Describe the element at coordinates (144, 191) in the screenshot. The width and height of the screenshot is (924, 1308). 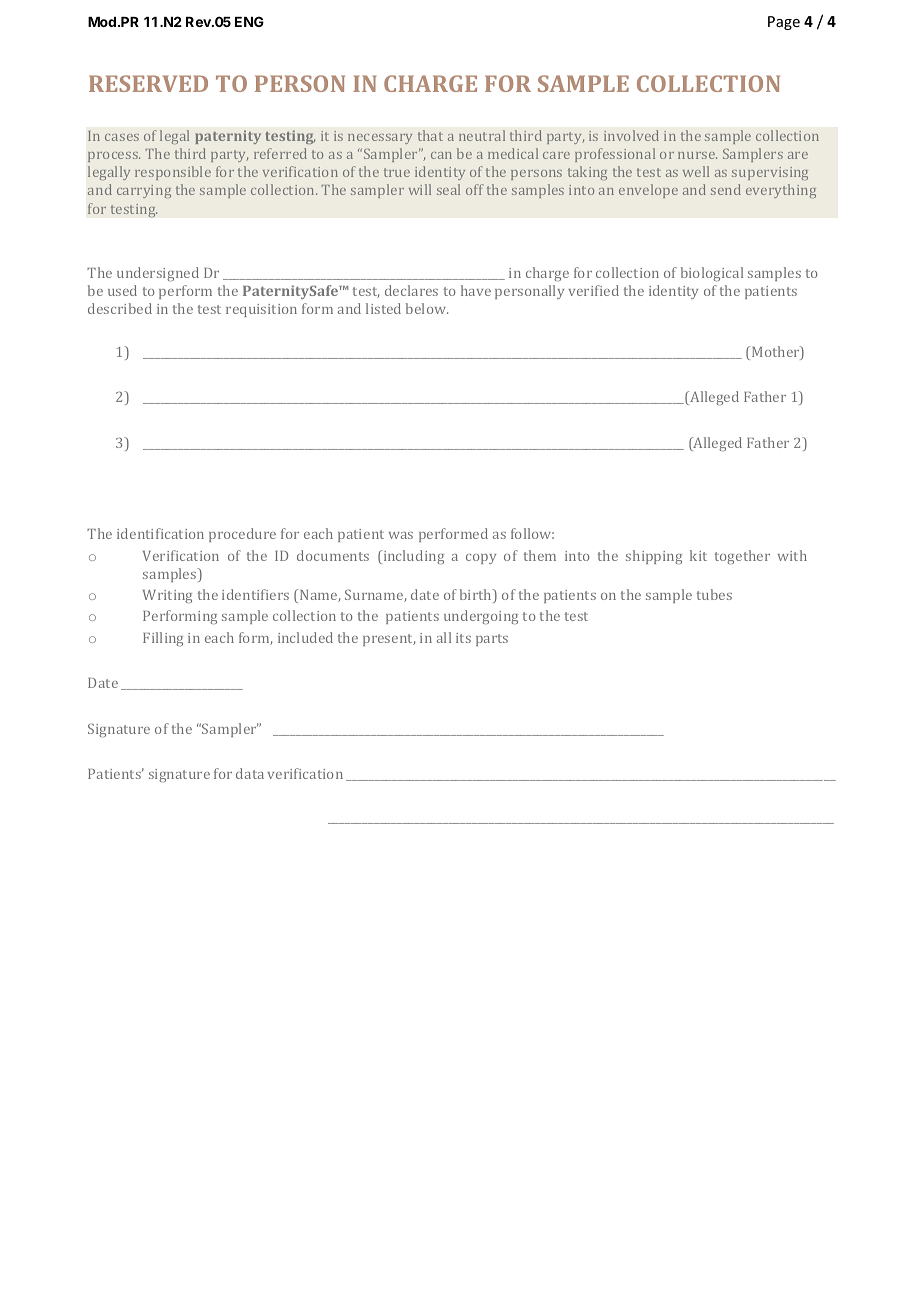
I see `carrying` at that location.
